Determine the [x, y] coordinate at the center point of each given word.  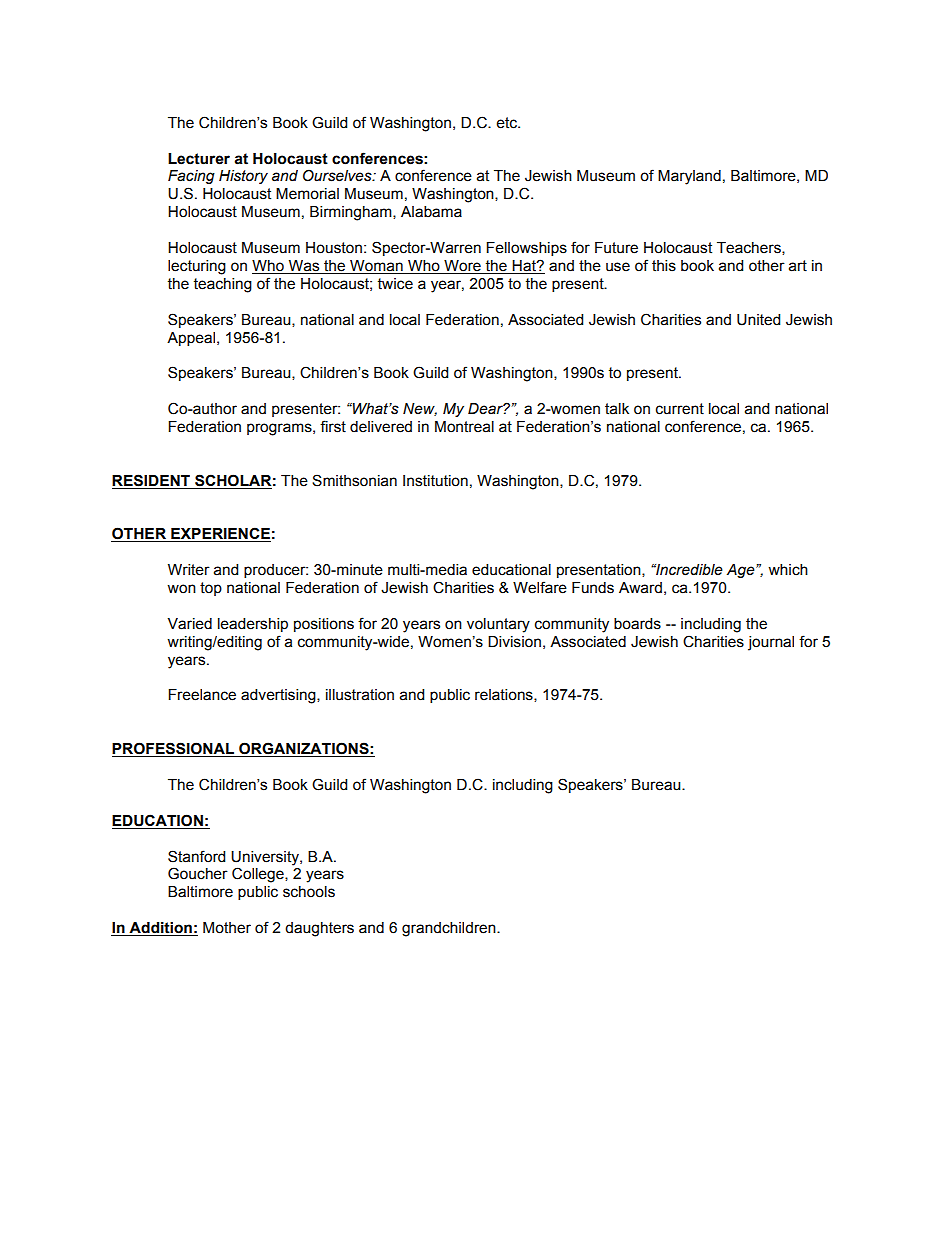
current [680, 409]
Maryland [689, 177]
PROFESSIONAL [174, 749]
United [758, 320]
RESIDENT [151, 480]
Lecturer [199, 159]
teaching [223, 285]
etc [508, 123]
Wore [462, 266]
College [259, 875]
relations [505, 695]
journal [771, 643]
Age [742, 571]
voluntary [498, 625]
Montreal [464, 427]
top [211, 589]
